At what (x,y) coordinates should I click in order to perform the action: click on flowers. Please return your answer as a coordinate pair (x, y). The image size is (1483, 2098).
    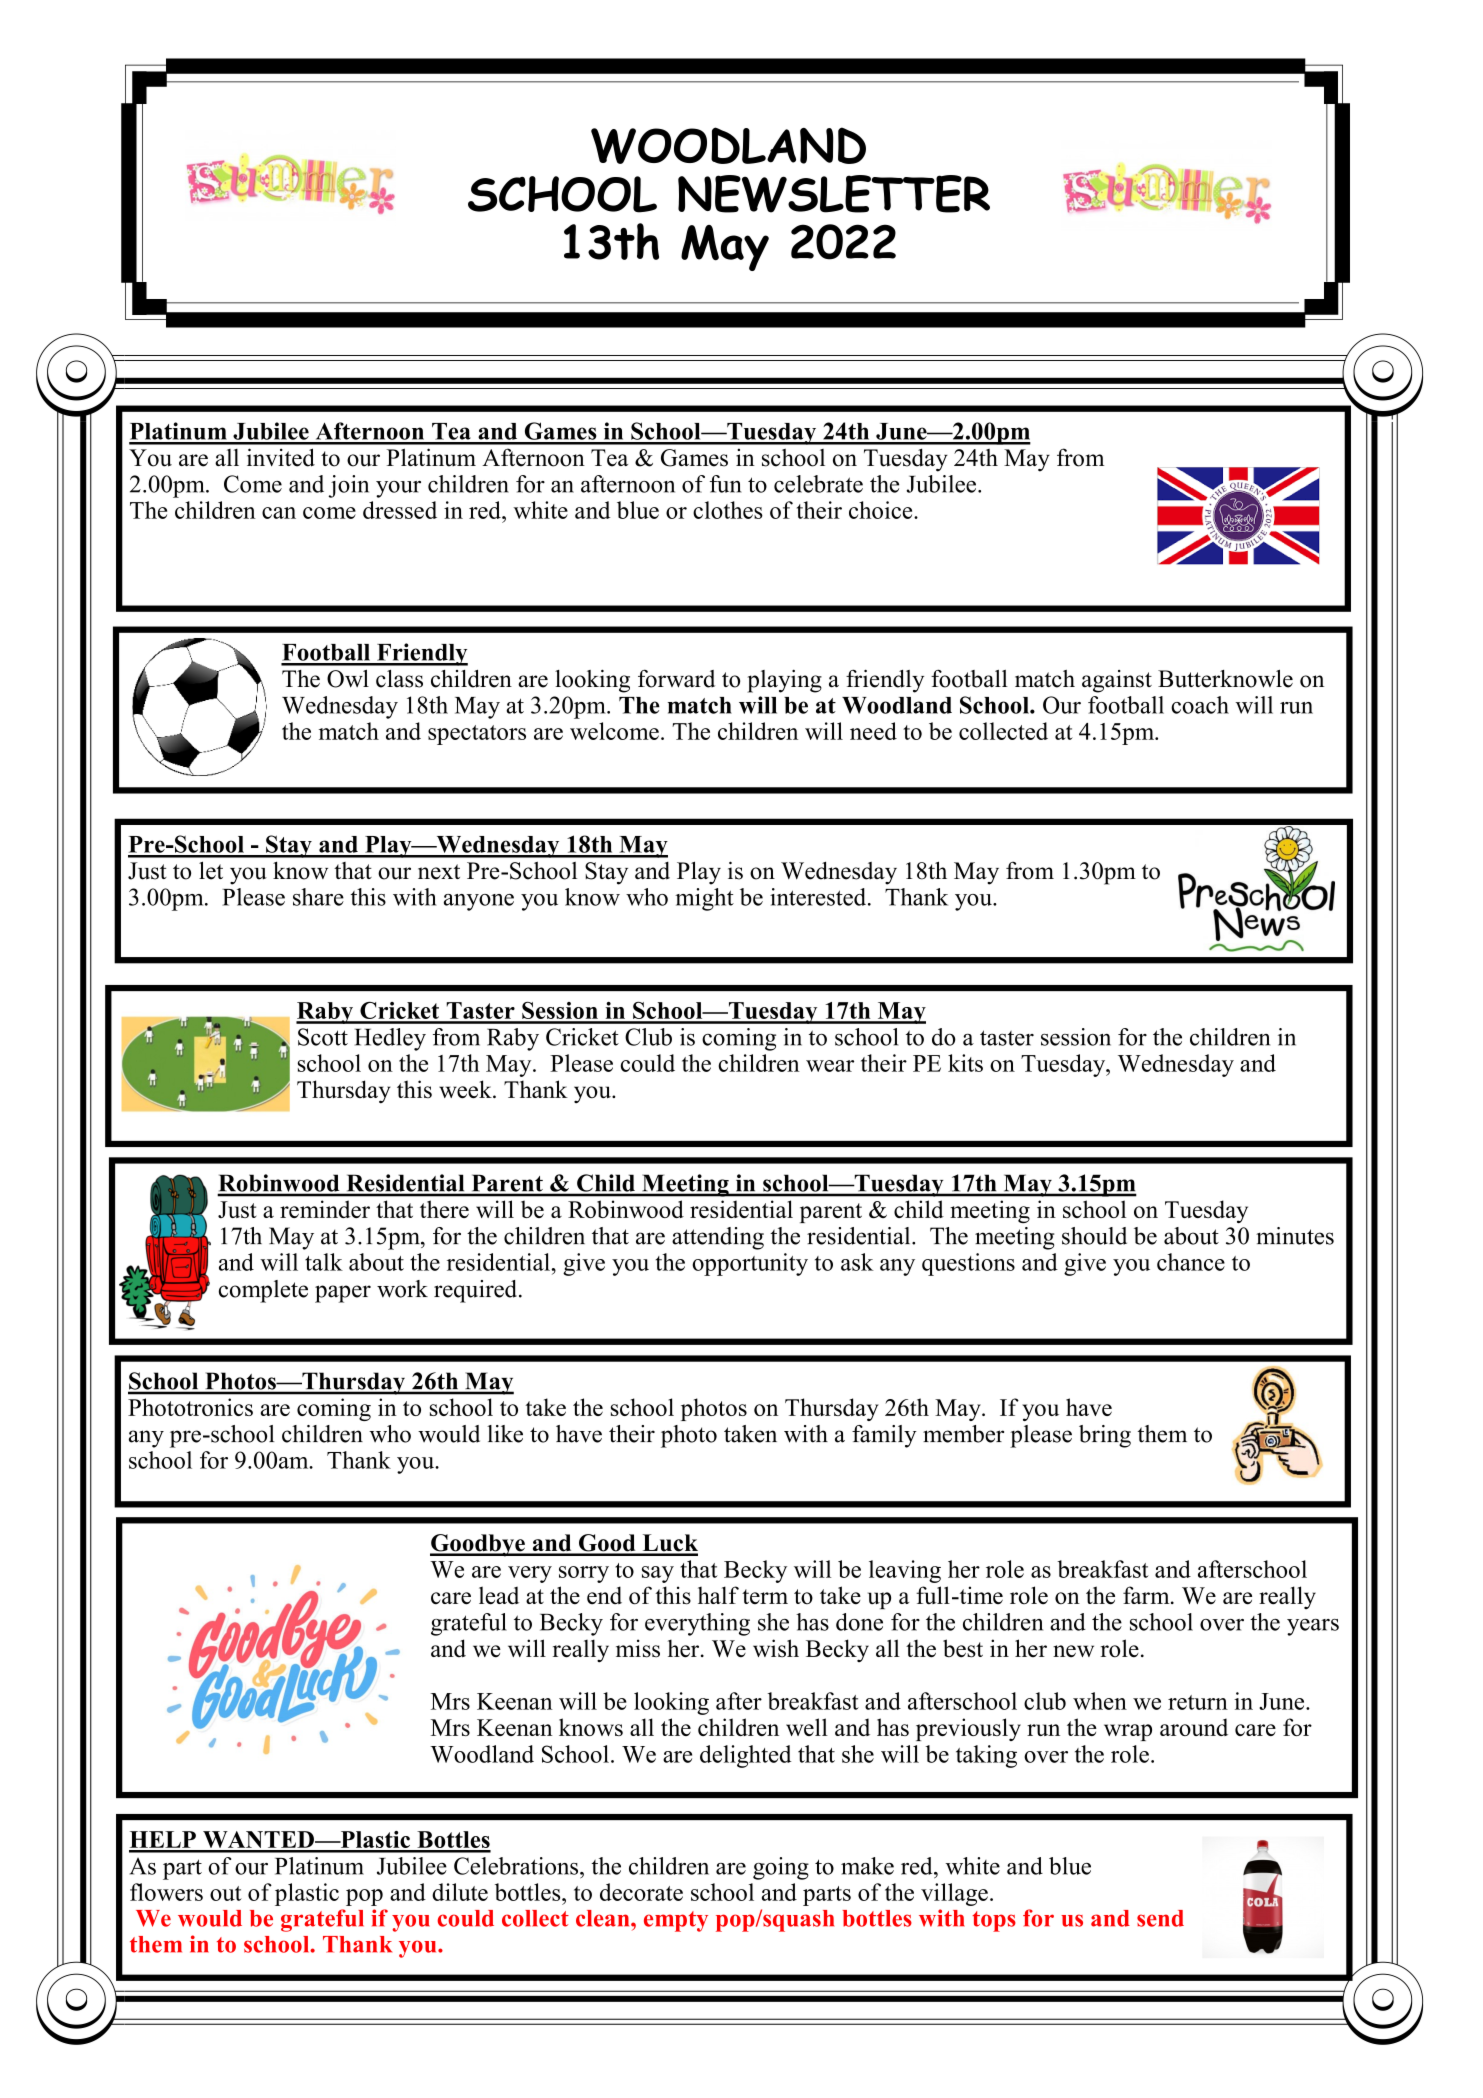
    Looking at the image, I should click on (166, 1892).
